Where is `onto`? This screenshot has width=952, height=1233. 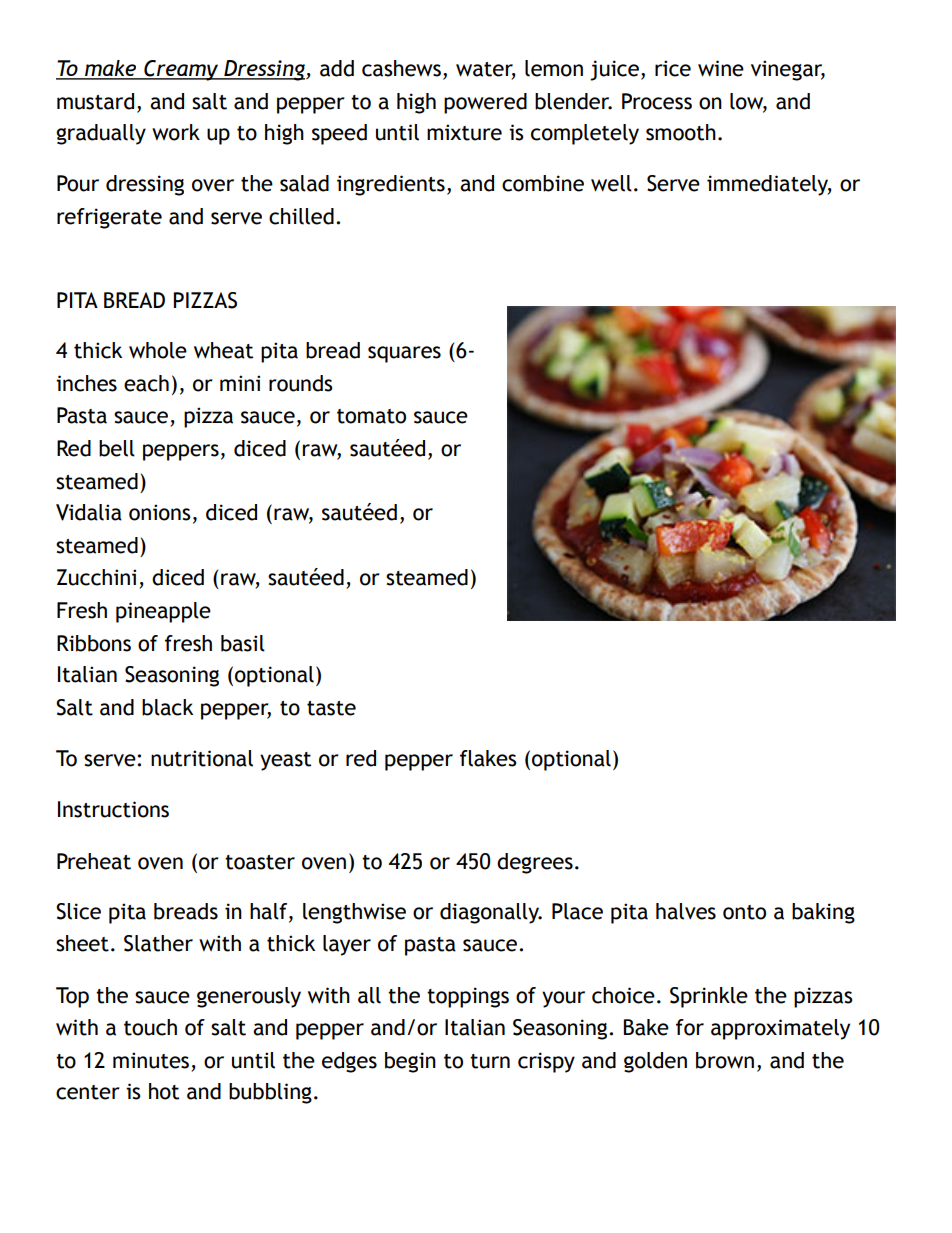
onto is located at coordinates (744, 912).
